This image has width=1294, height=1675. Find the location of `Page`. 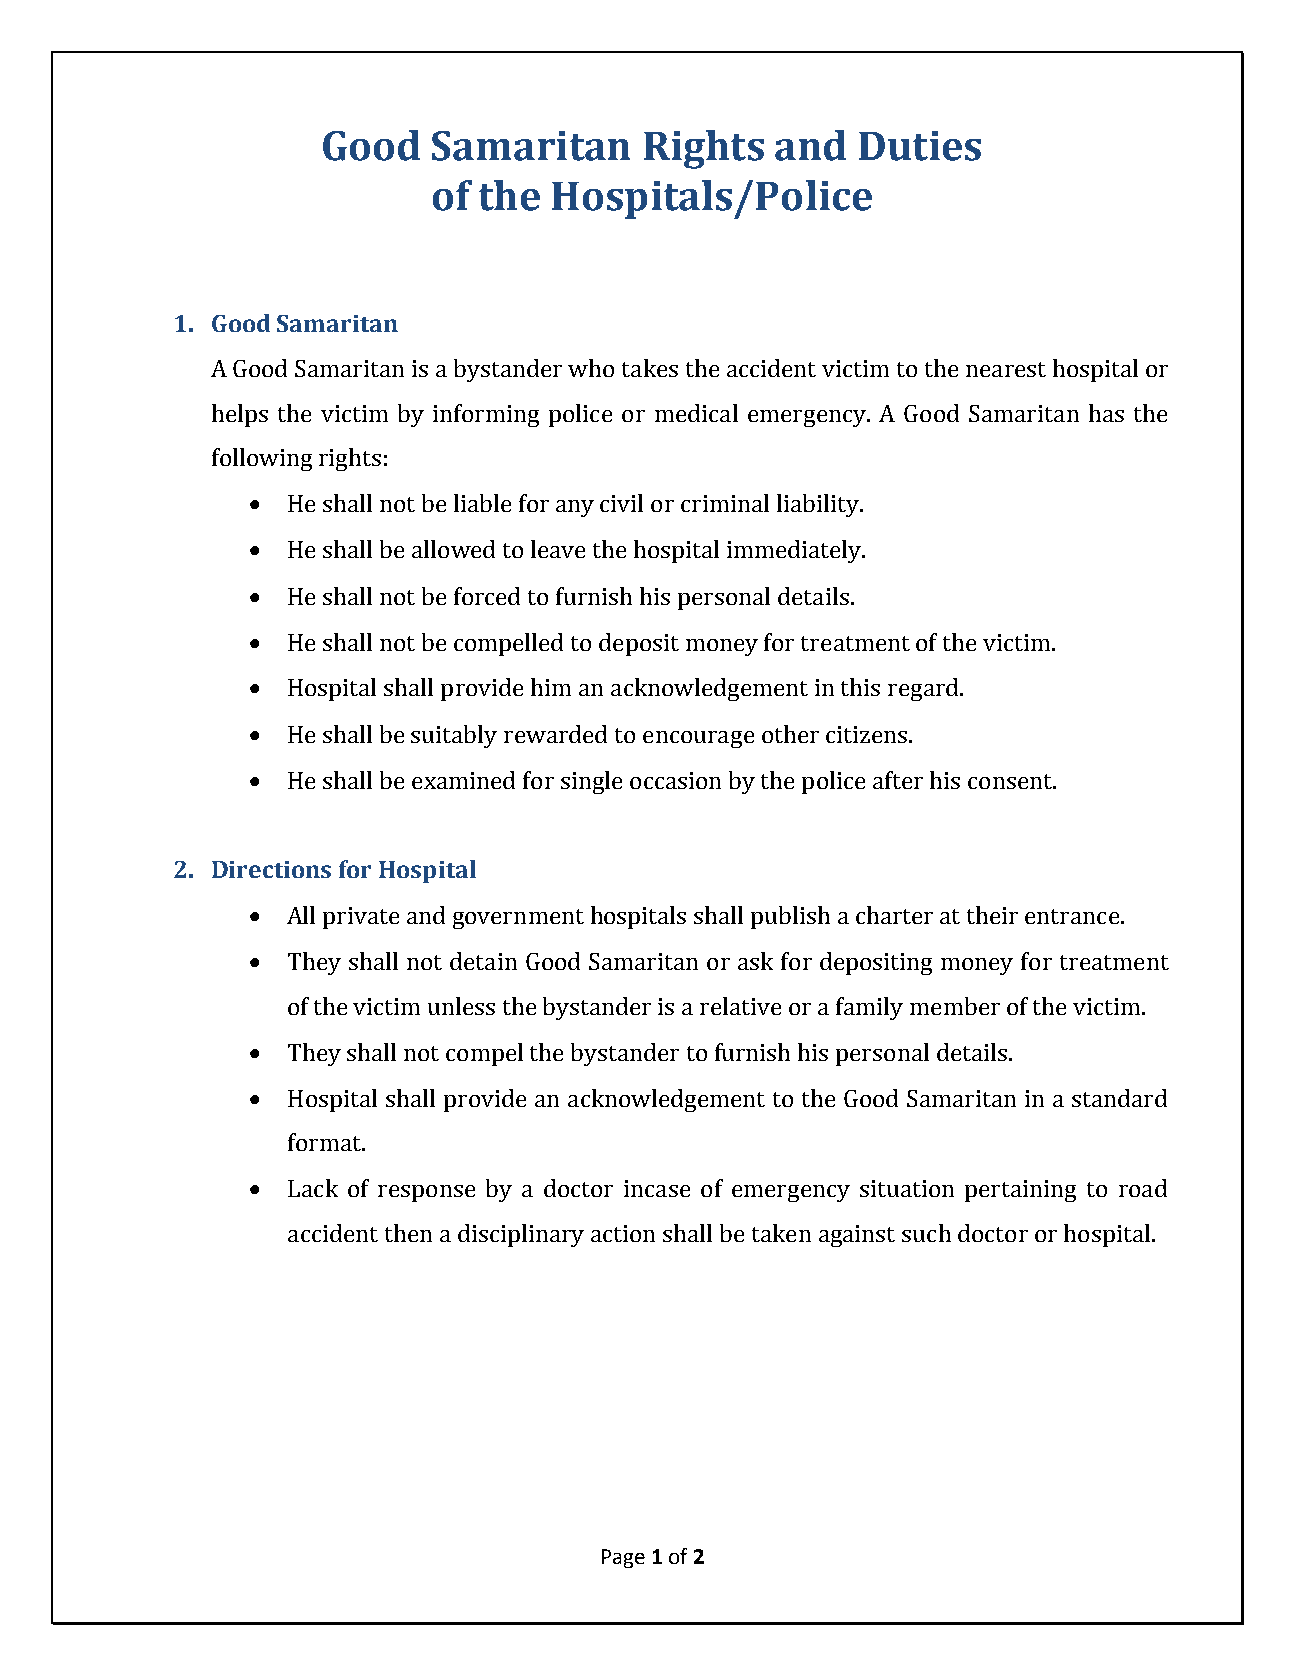

Page is located at coordinates (623, 1558).
